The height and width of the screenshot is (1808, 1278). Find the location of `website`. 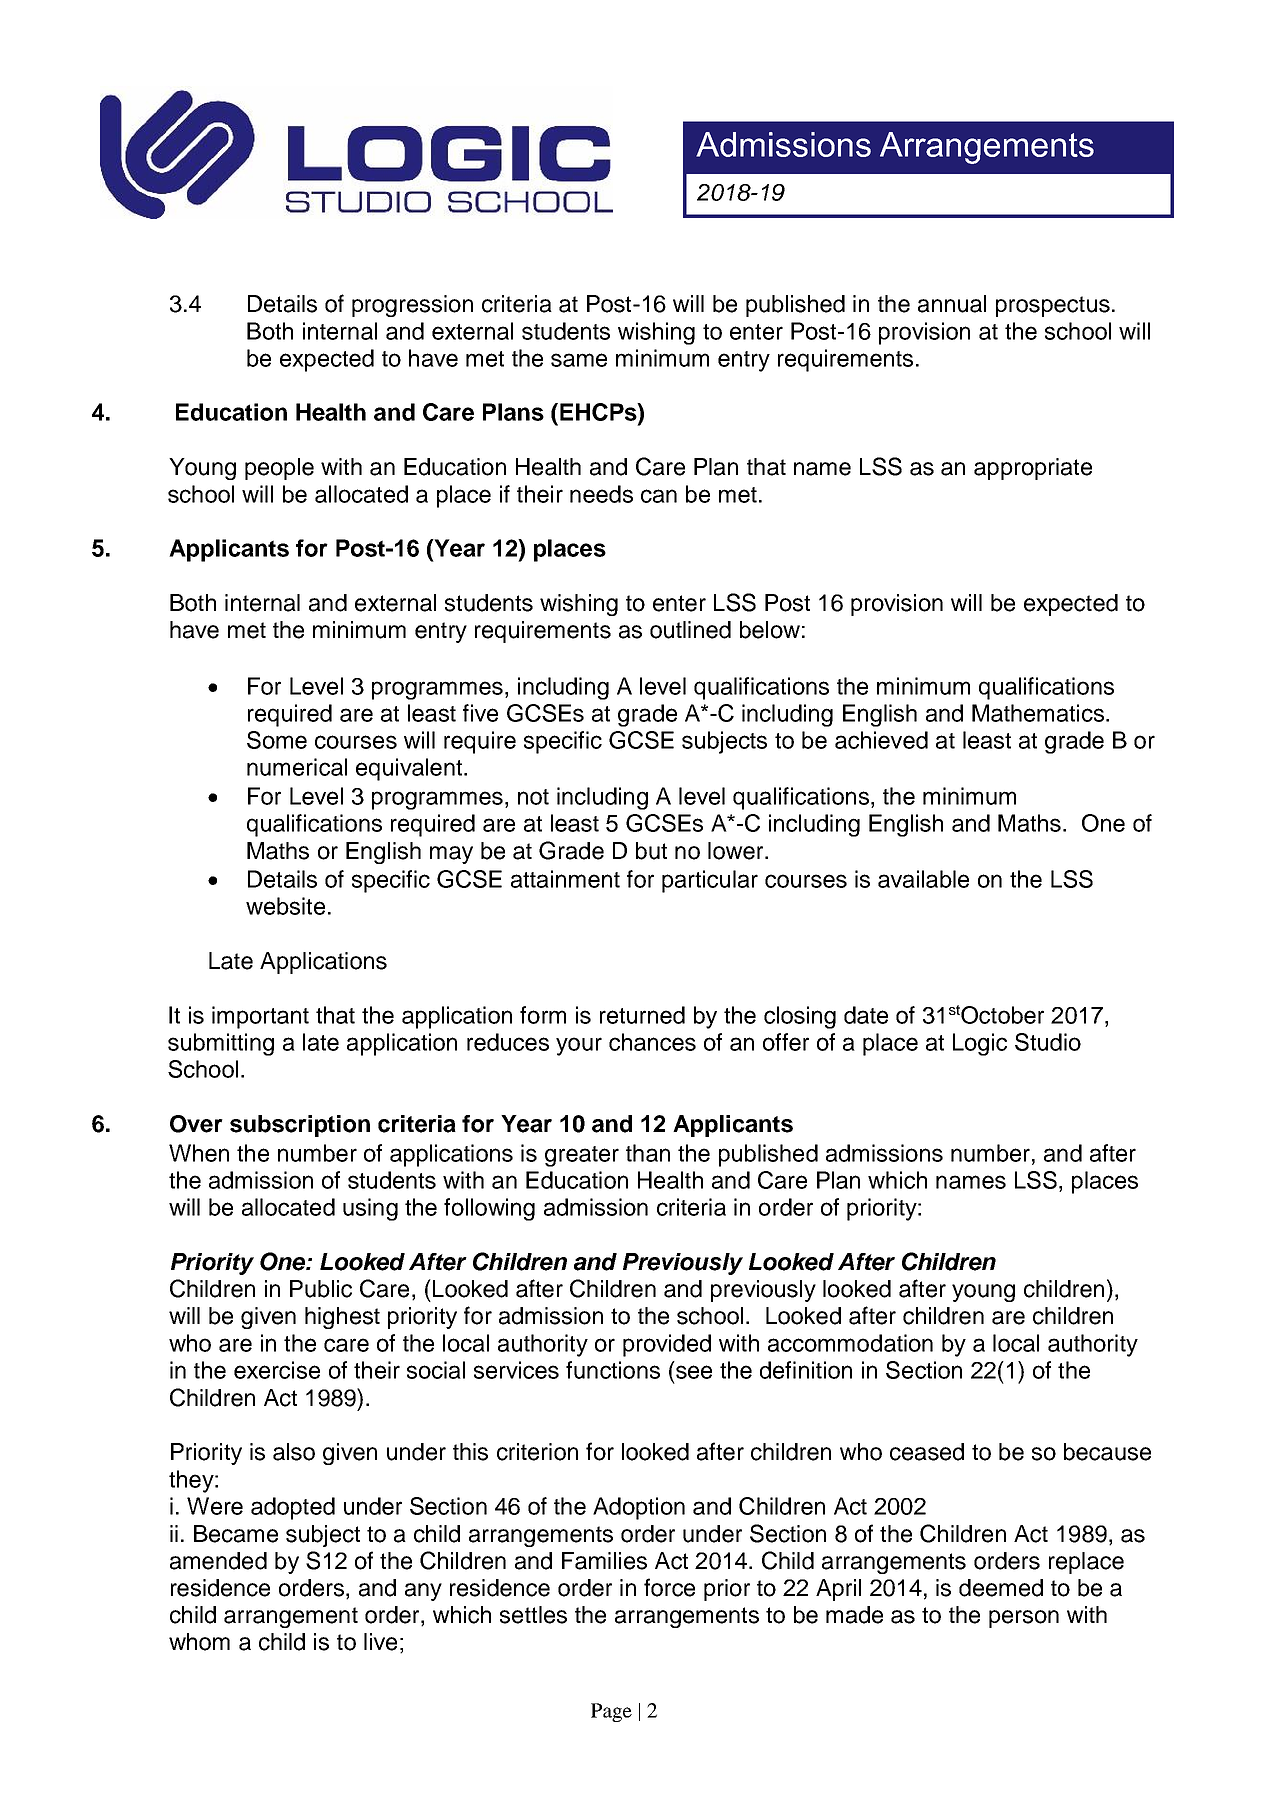

website is located at coordinates (285, 906).
